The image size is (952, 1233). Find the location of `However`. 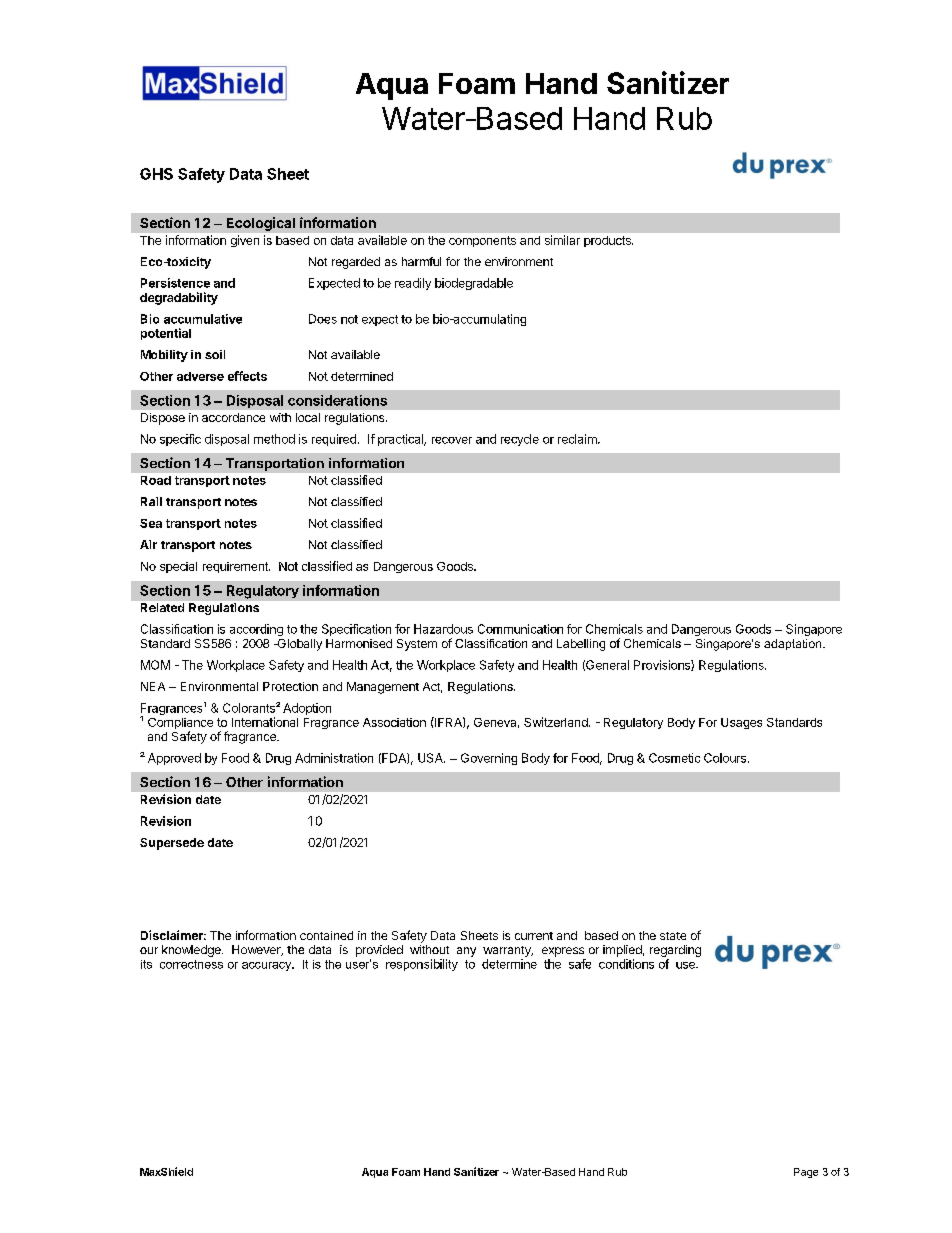

However is located at coordinates (257, 950).
